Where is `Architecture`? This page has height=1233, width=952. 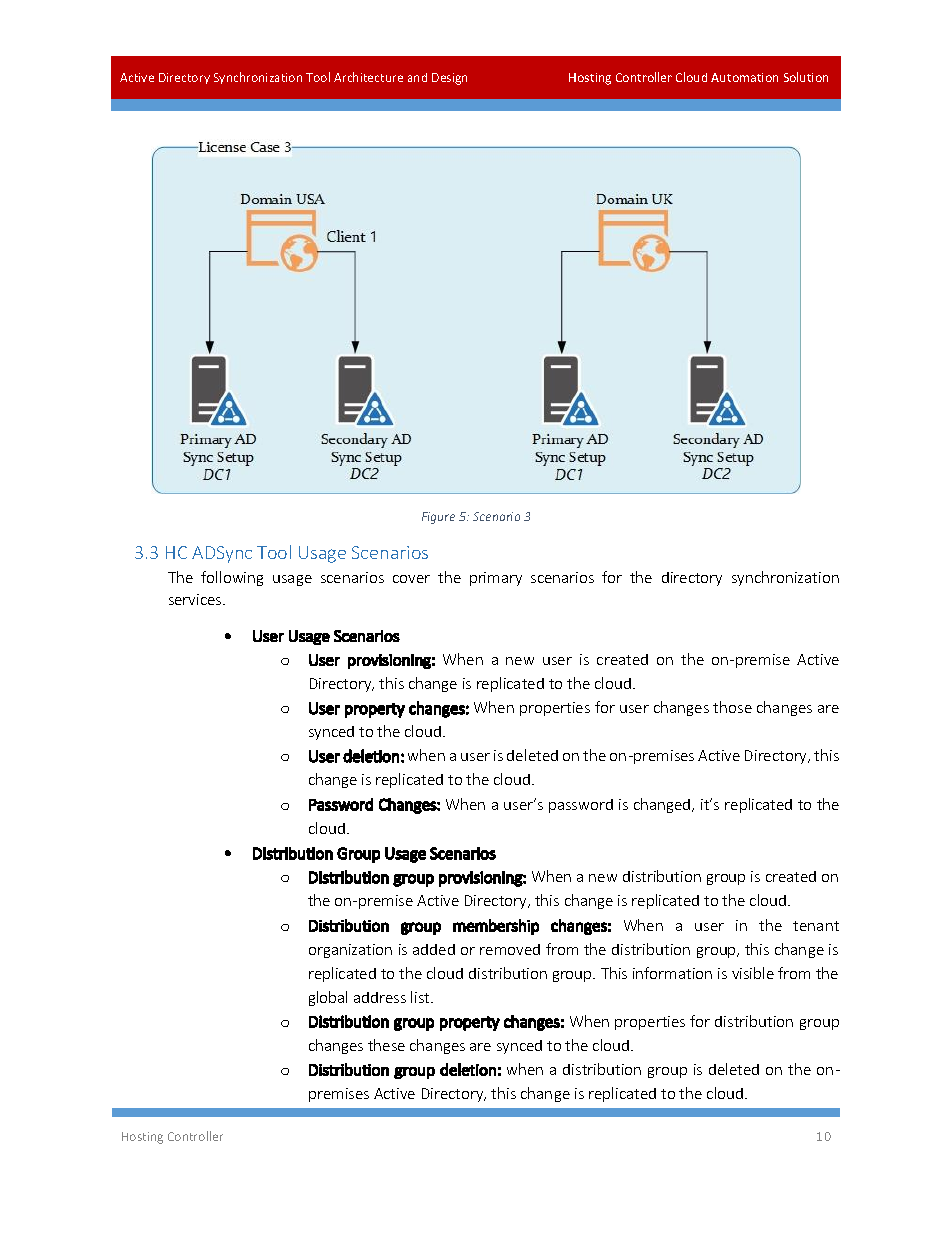 Architecture is located at coordinates (368, 77).
